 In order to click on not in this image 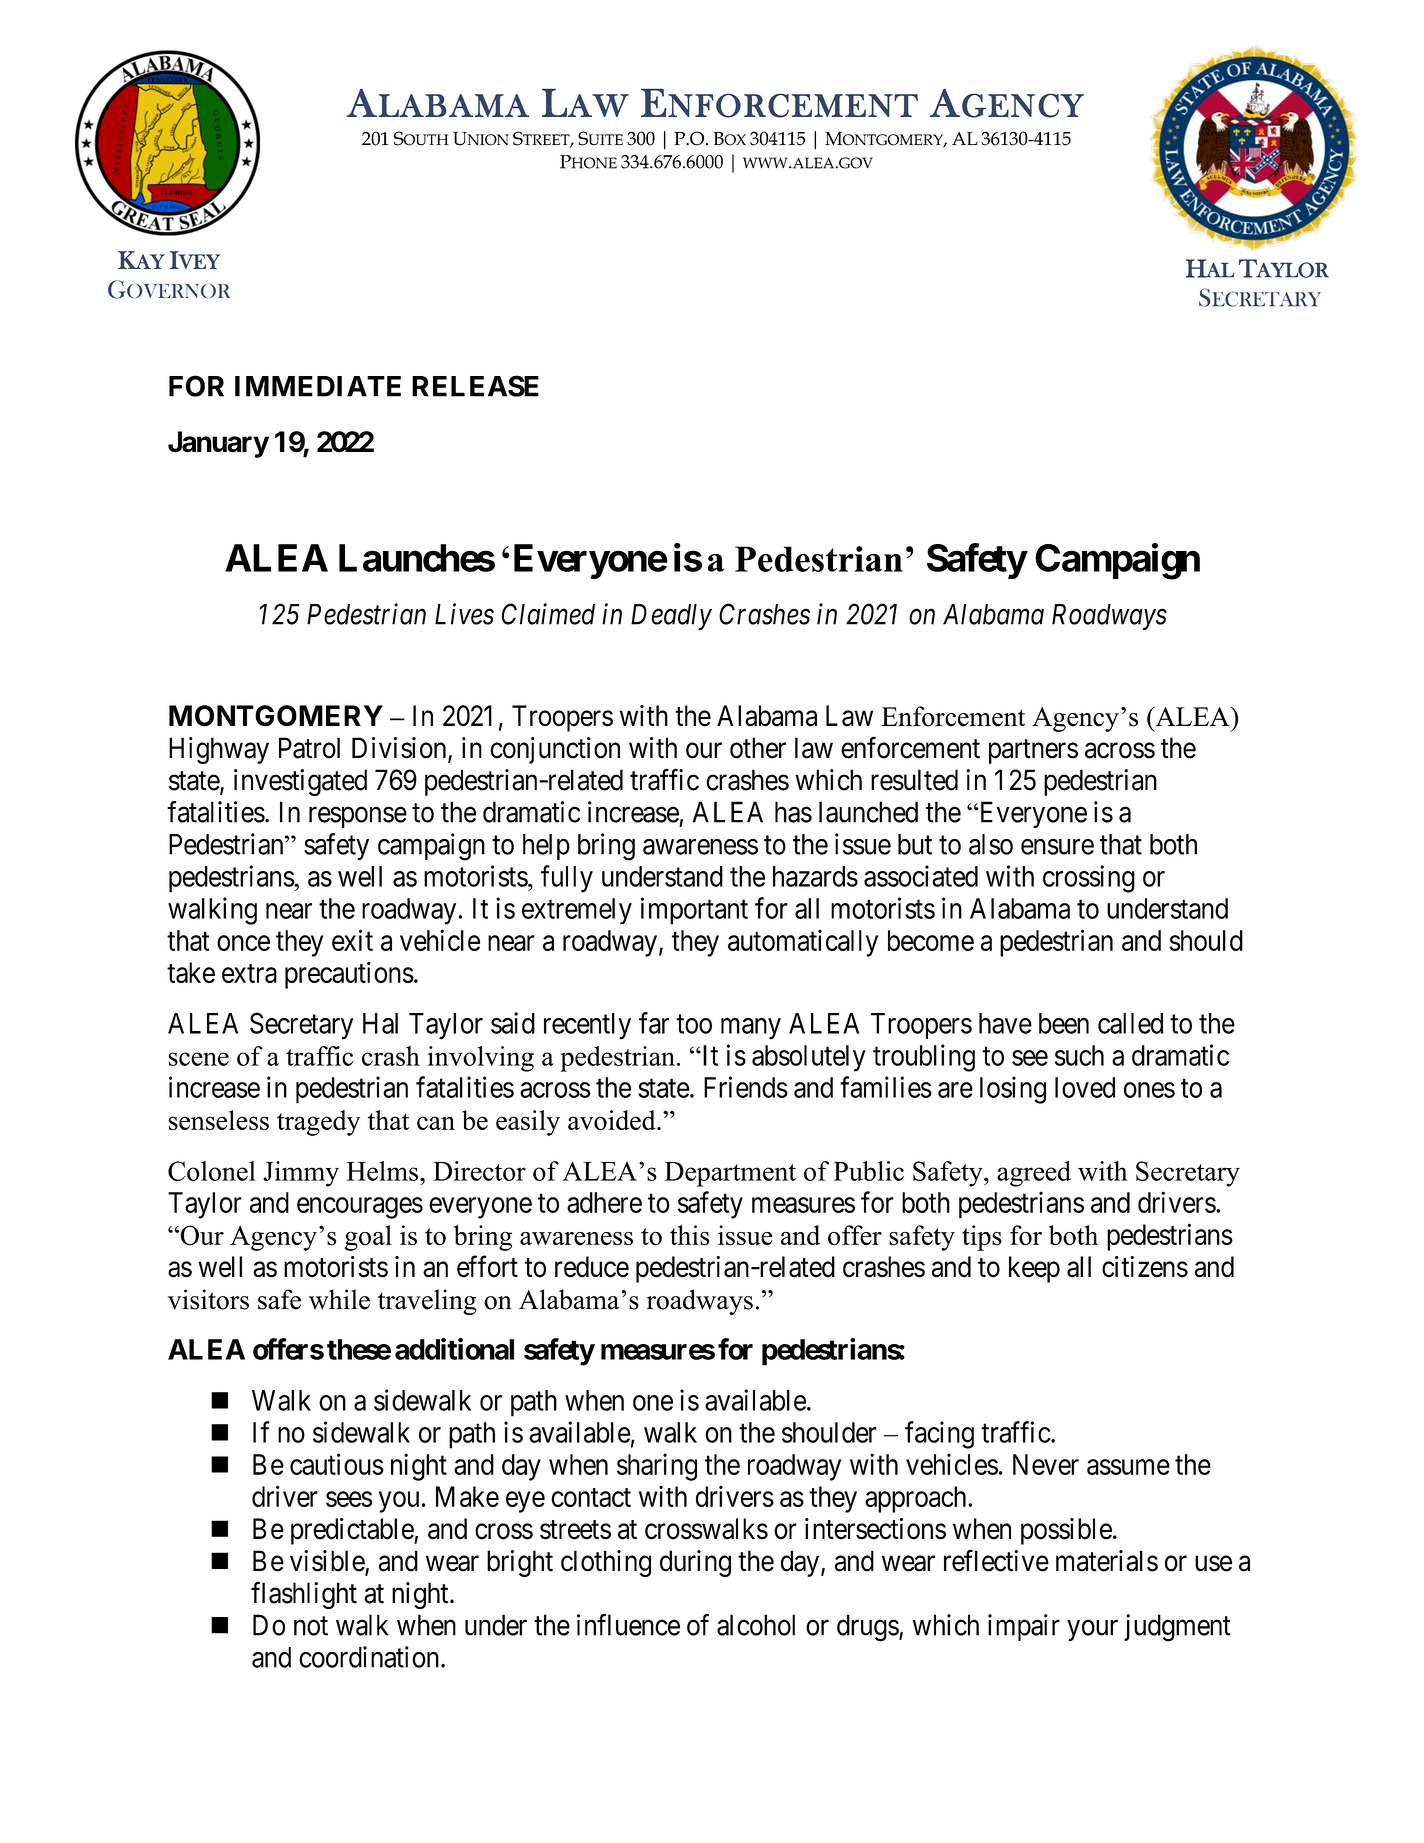, I will do `click(311, 1626)`.
